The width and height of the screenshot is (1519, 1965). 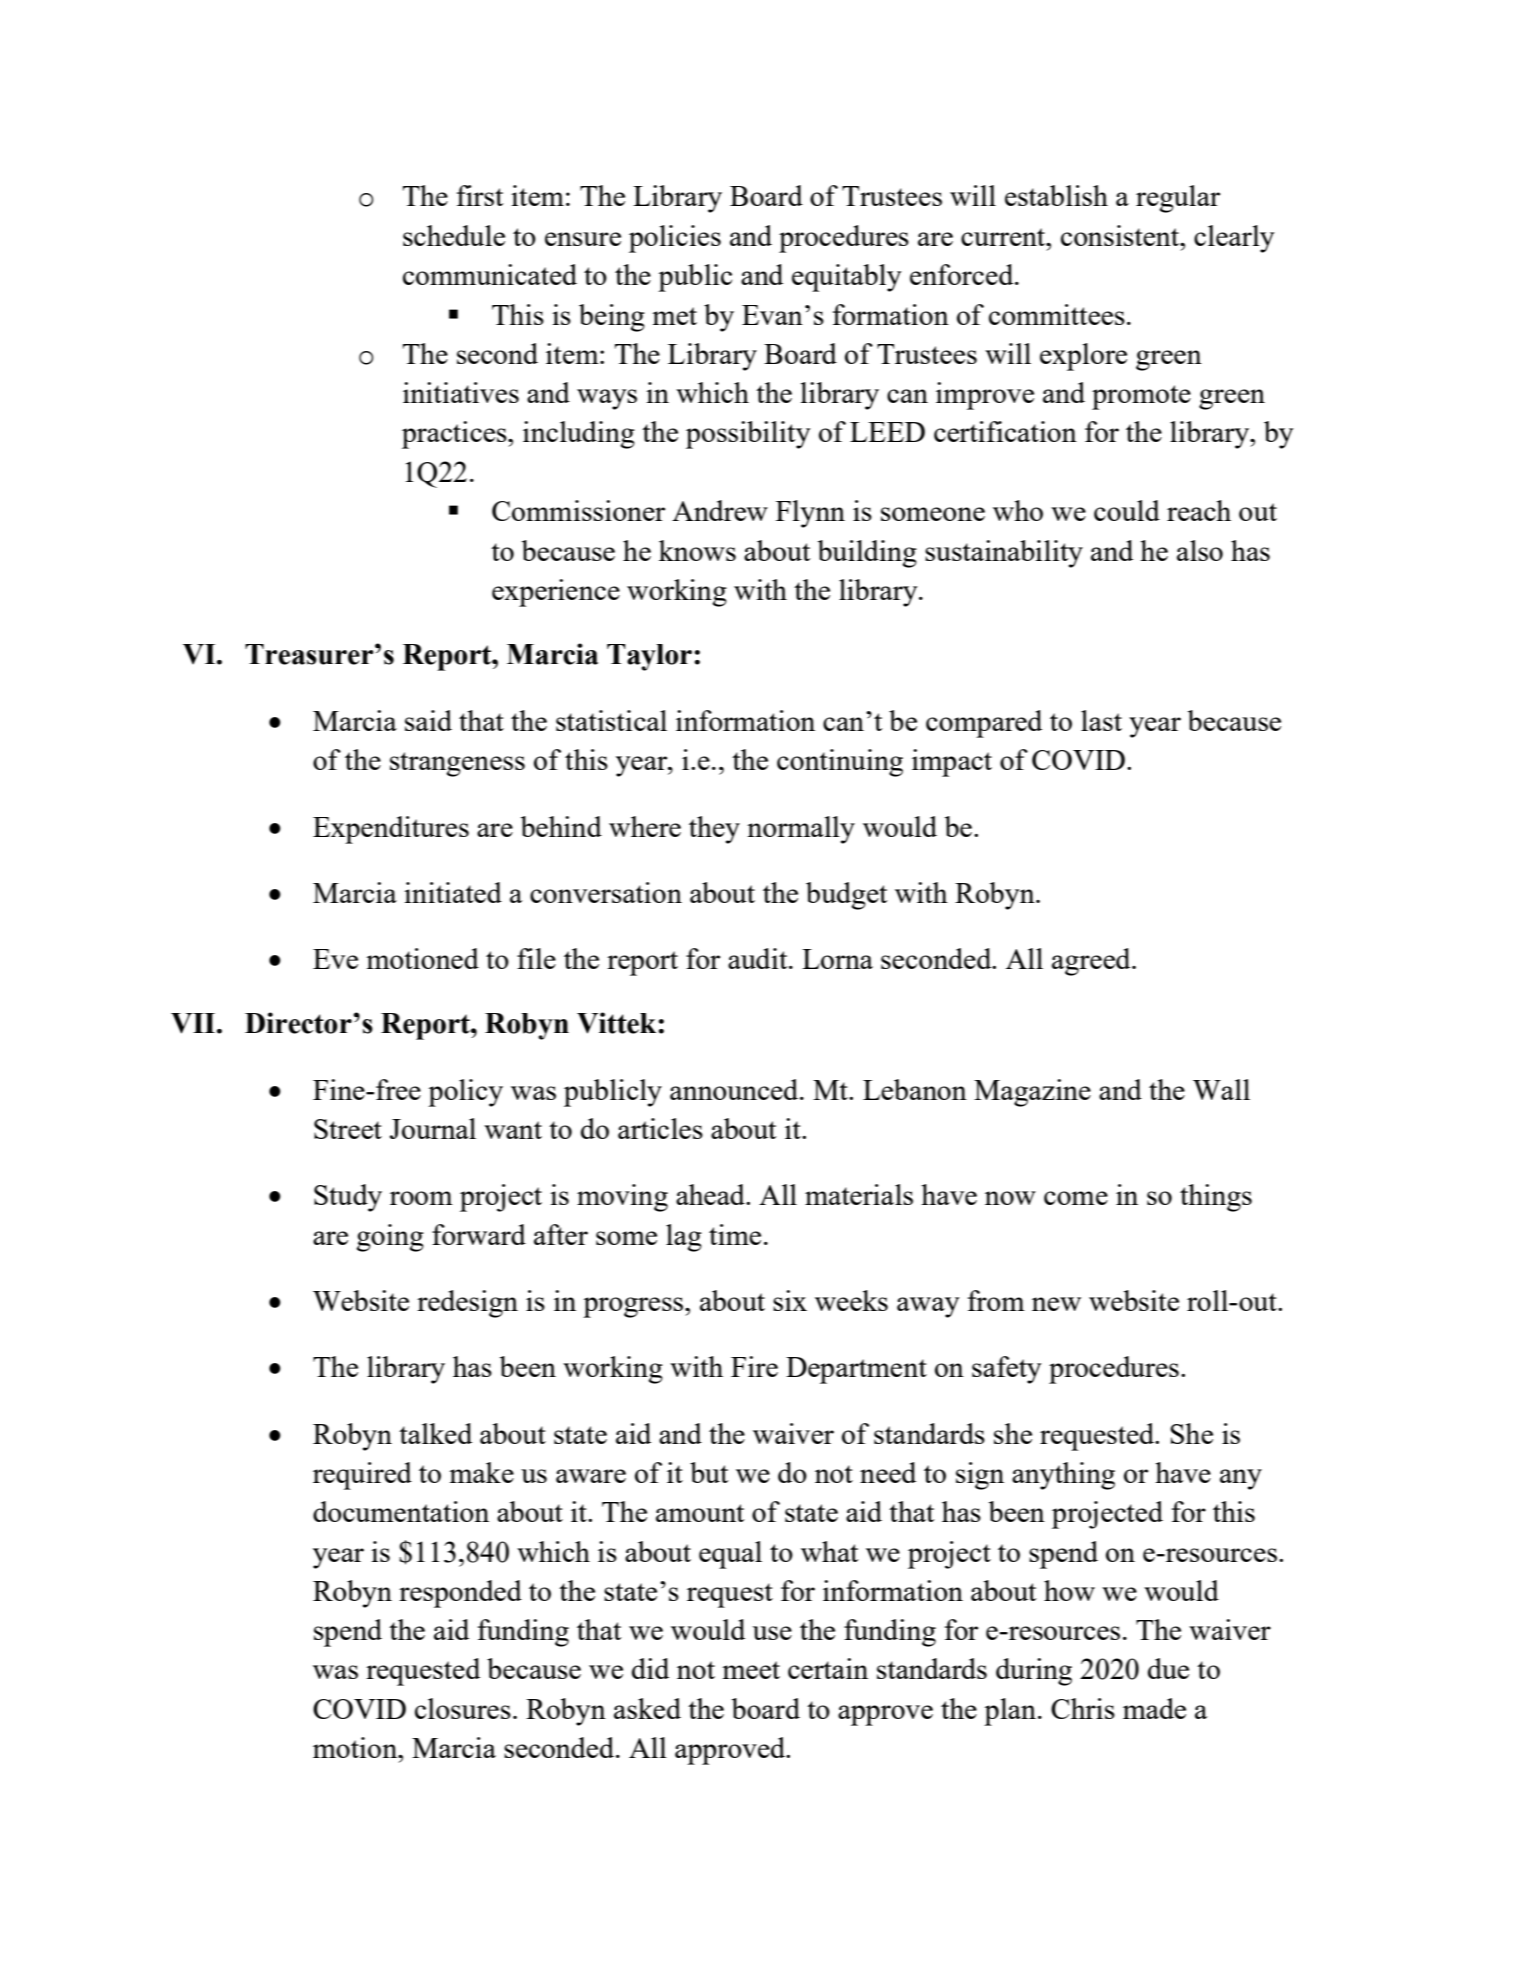 I want to click on equitably, so click(x=847, y=278).
